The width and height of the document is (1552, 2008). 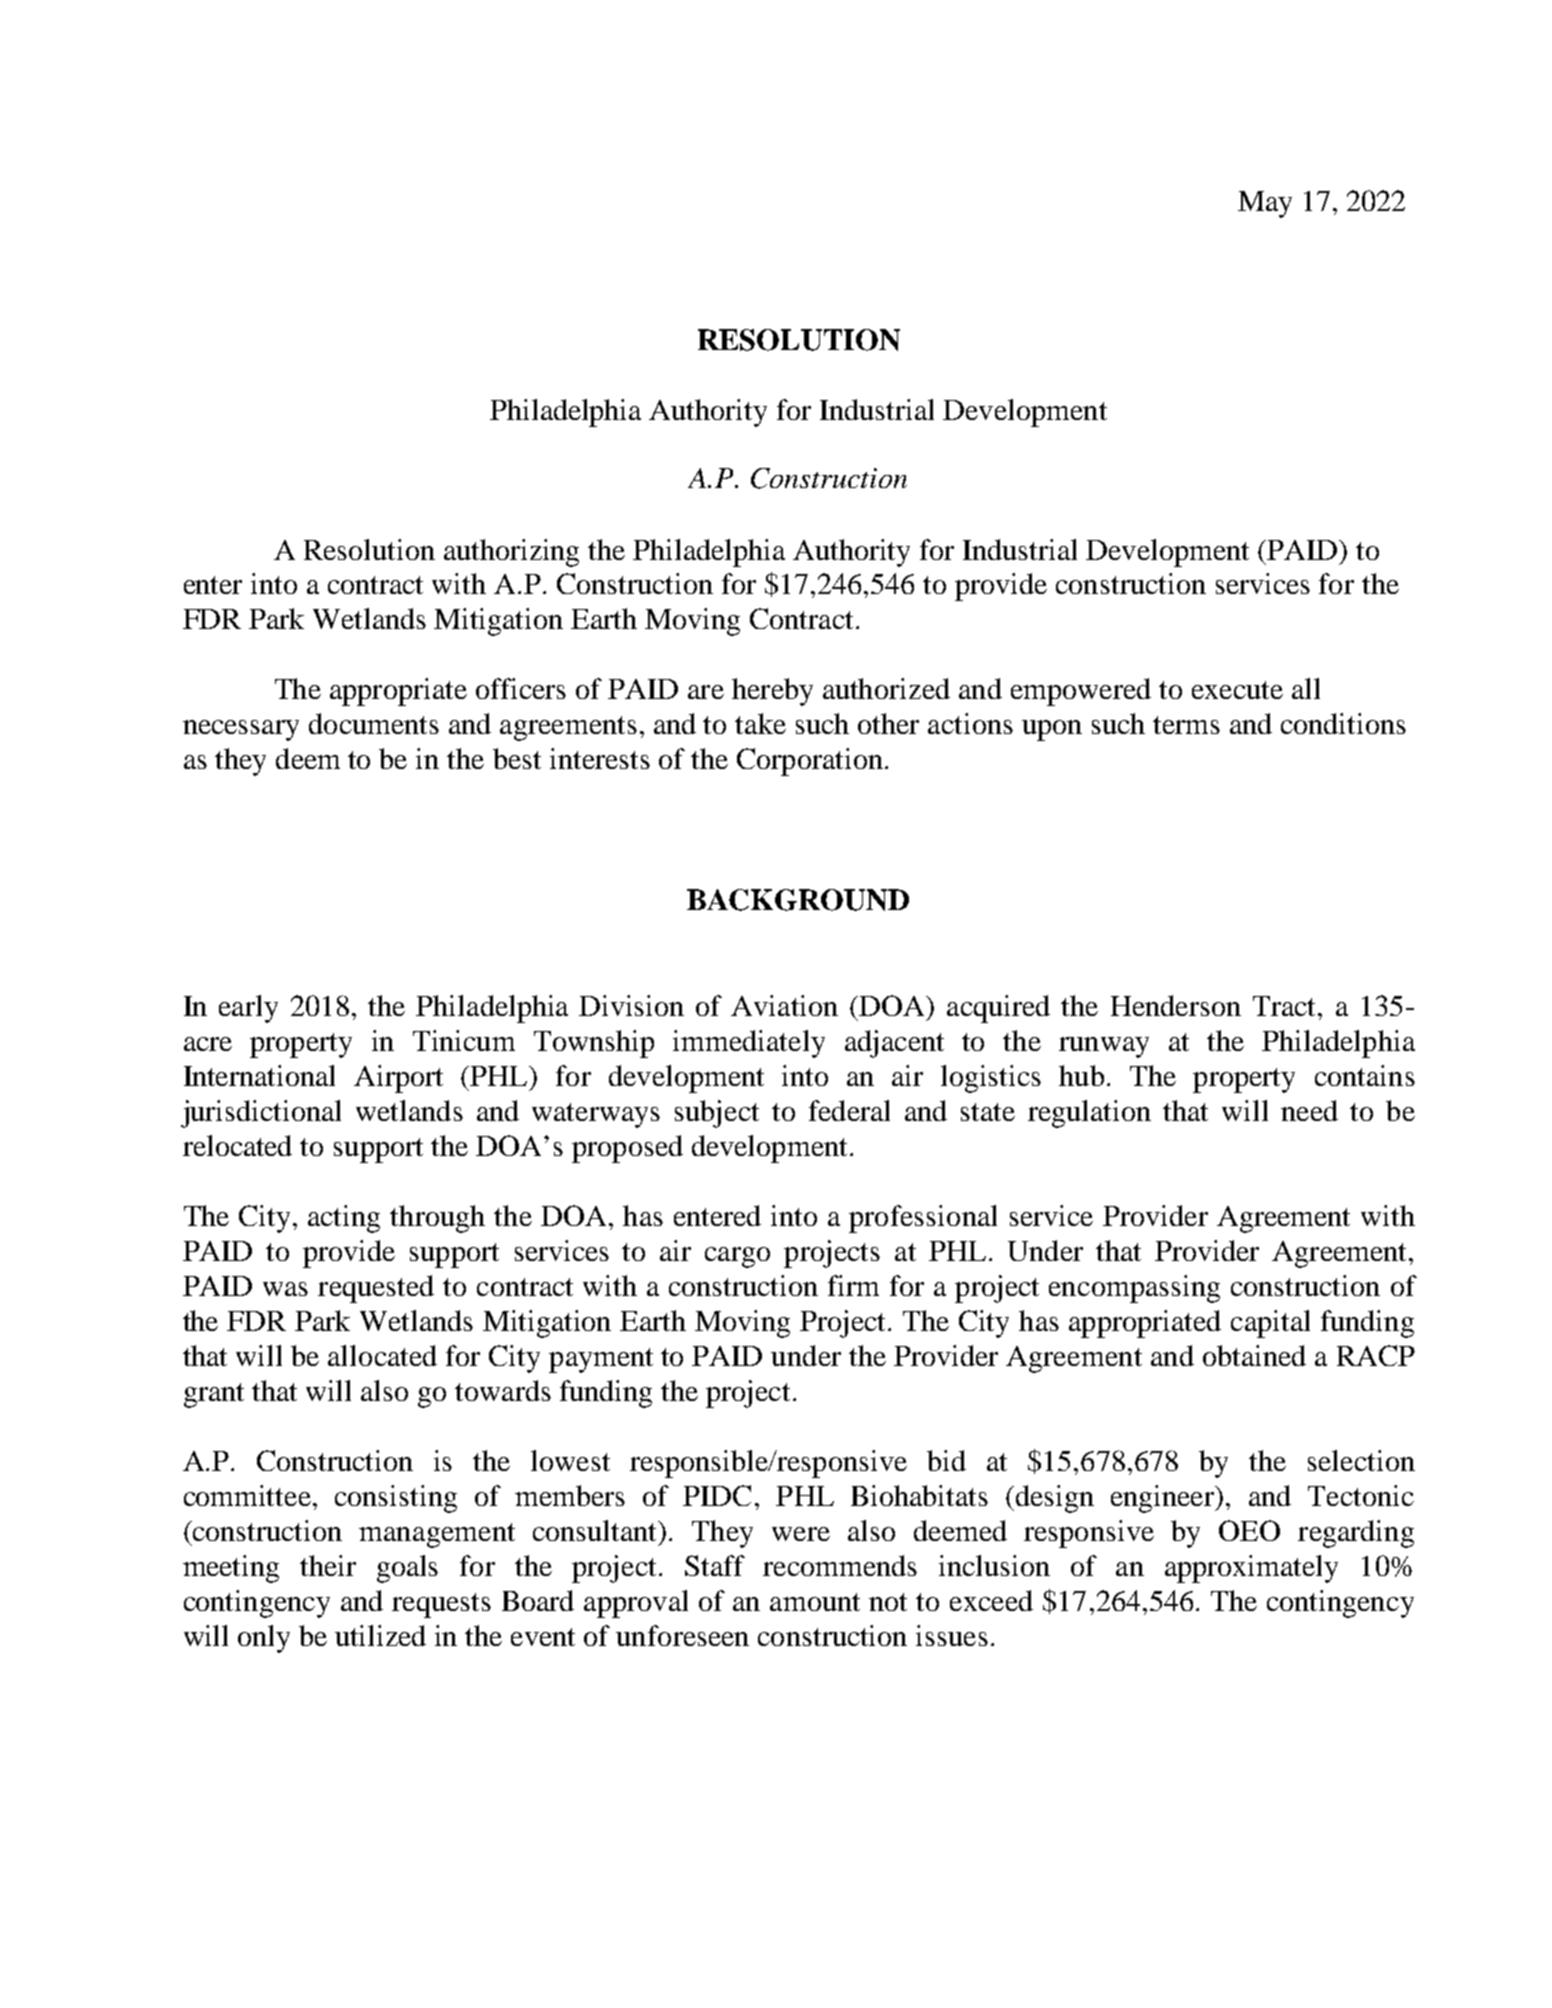 What do you see at coordinates (798, 900) in the document?
I see `BACKGROUND` at bounding box center [798, 900].
